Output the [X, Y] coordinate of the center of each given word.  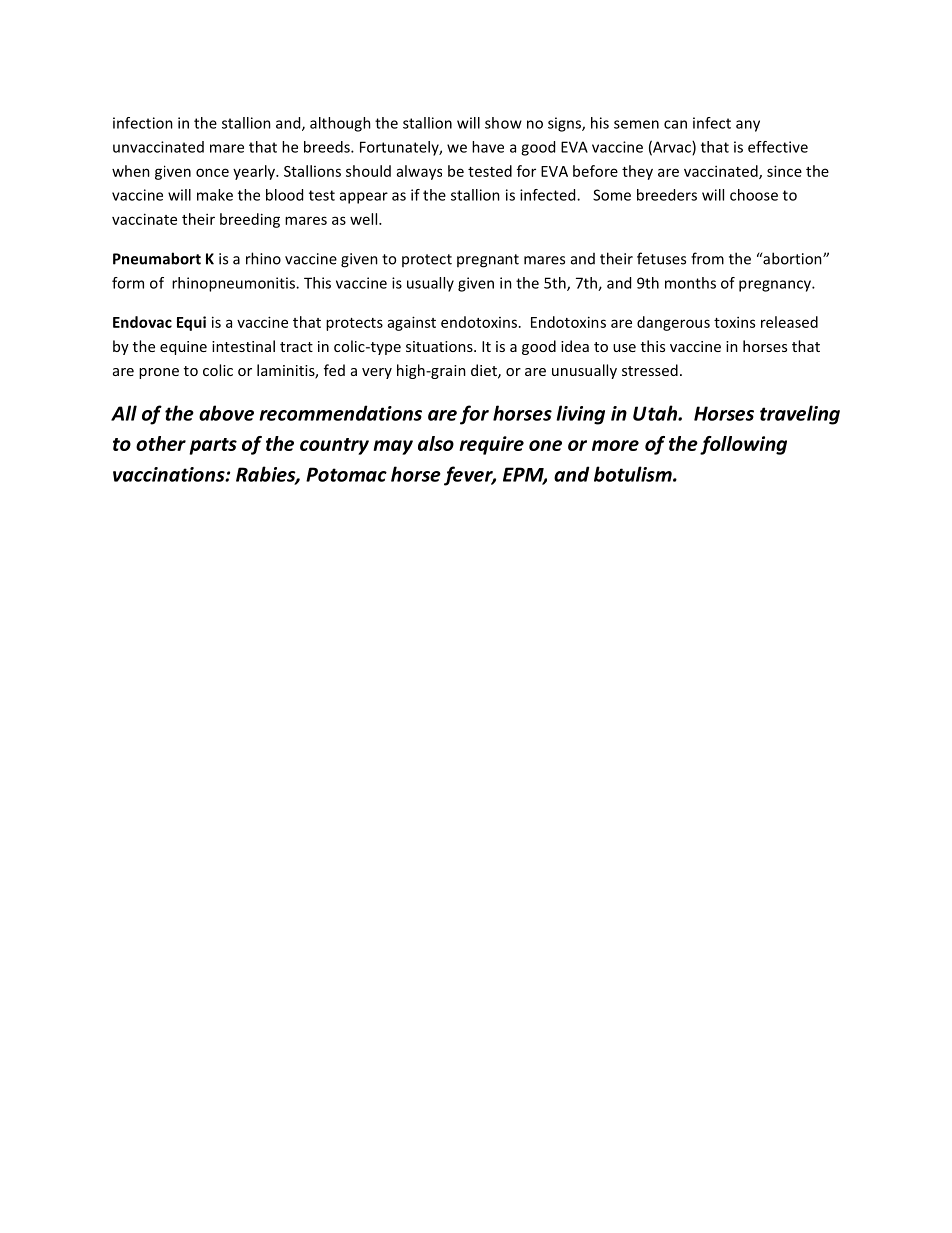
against [412, 323]
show [503, 123]
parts [213, 446]
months [690, 283]
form [128, 283]
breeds [328, 147]
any [748, 126]
